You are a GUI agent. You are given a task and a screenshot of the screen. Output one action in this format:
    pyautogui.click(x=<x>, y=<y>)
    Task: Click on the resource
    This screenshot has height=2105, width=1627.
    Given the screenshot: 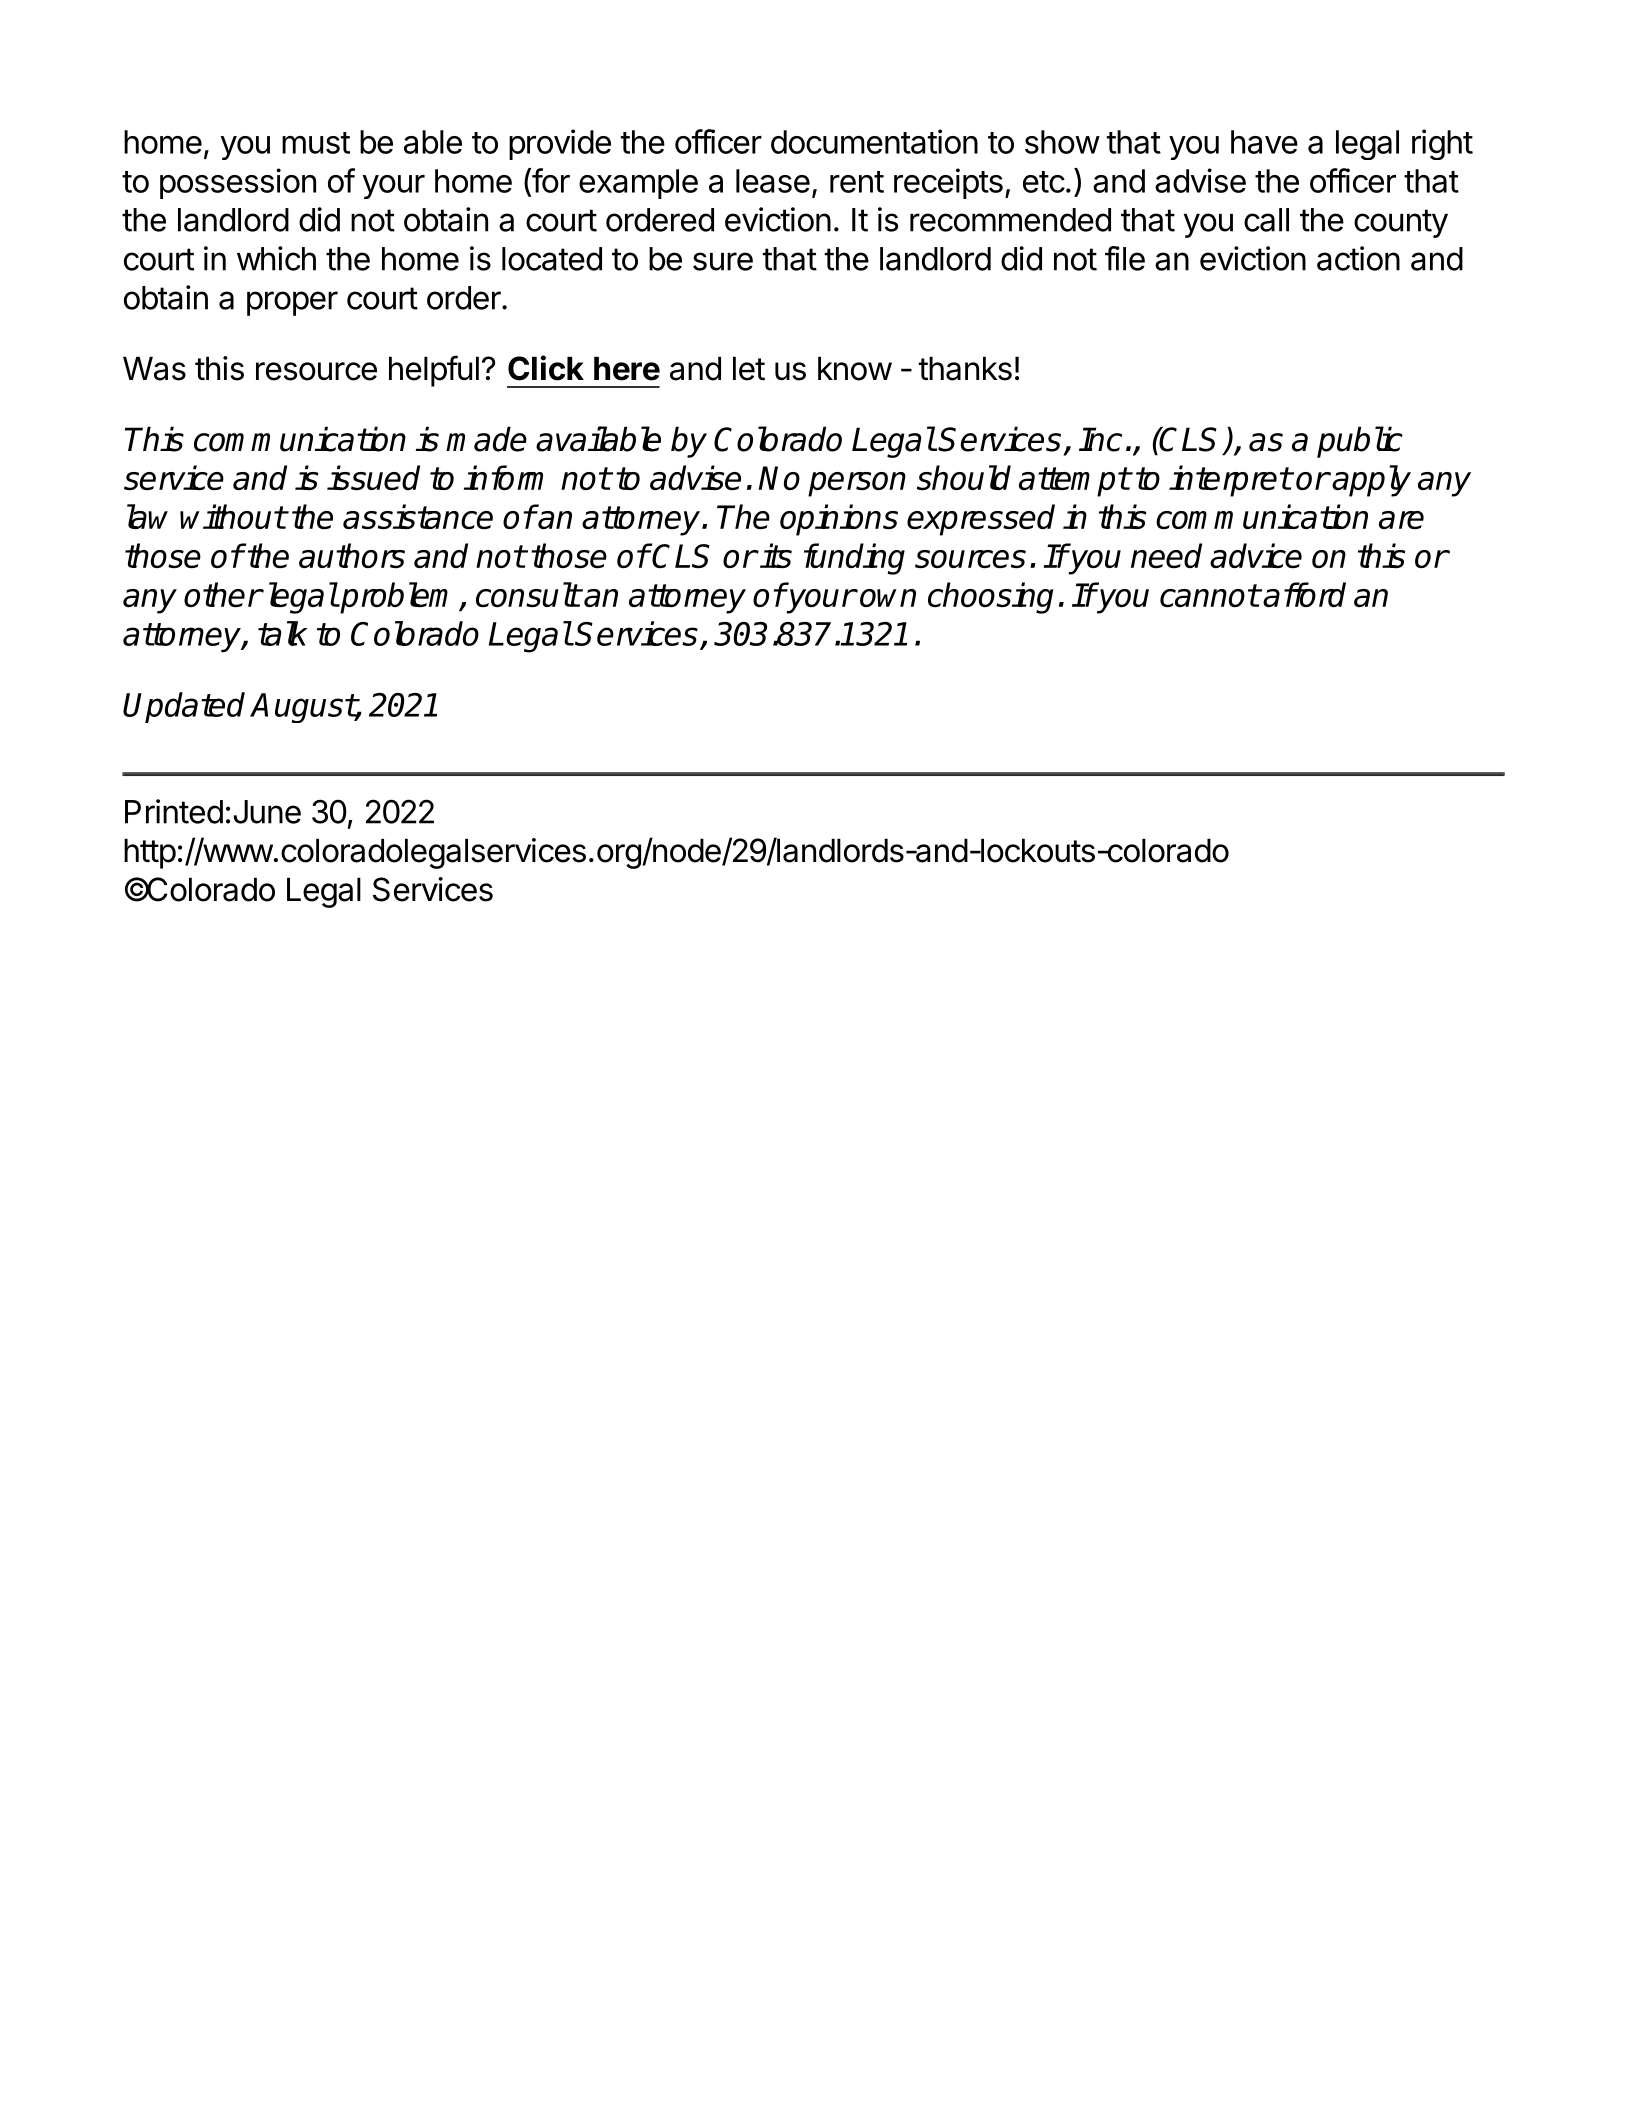 What is the action you would take?
    pyautogui.click(x=316, y=371)
